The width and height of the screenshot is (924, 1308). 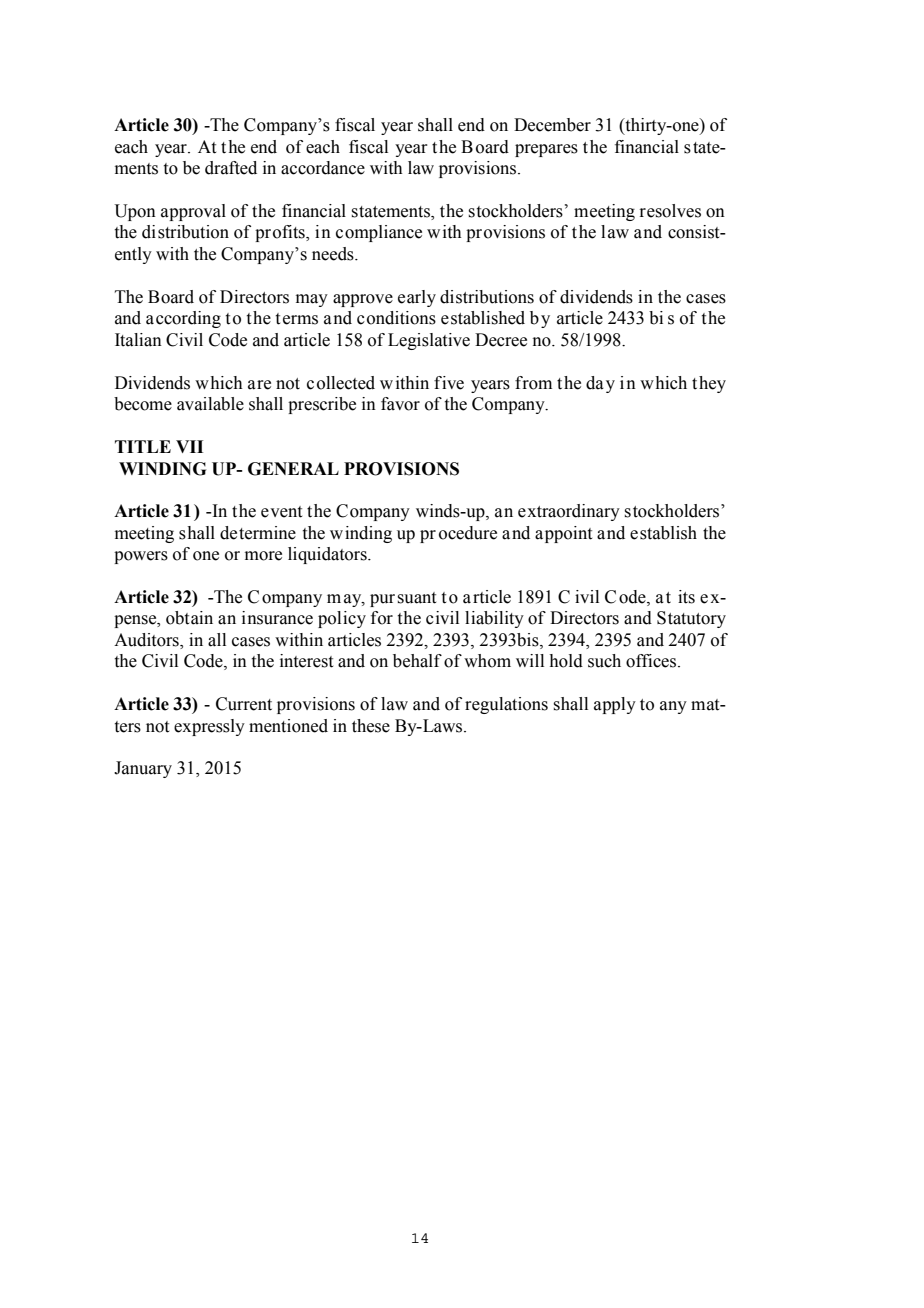 What do you see at coordinates (552, 125) in the screenshot?
I see `December` at bounding box center [552, 125].
